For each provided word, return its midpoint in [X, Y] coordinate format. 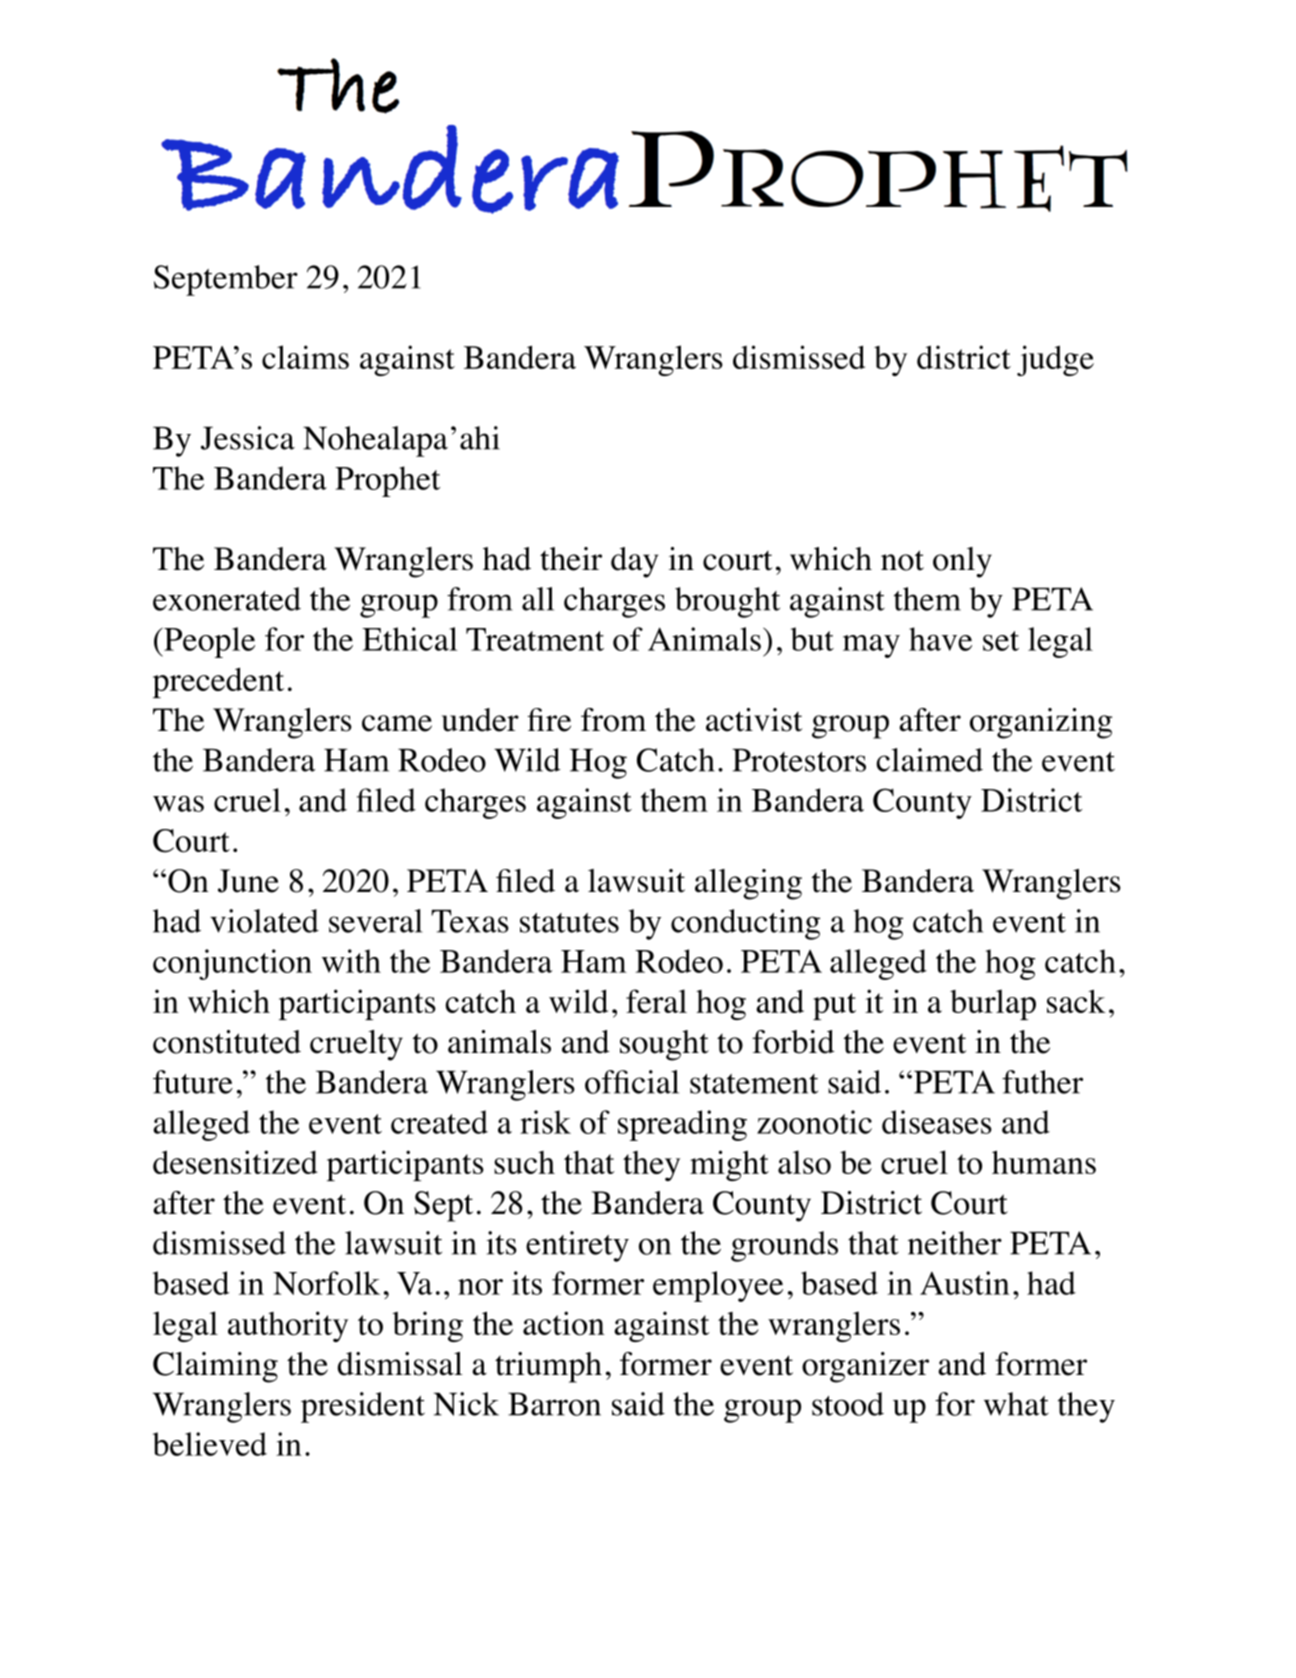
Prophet [388, 481]
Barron [554, 1404]
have [940, 639]
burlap [993, 1004]
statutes [569, 923]
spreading [682, 1125]
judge [1055, 360]
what [1016, 1404]
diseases [937, 1122]
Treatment [535, 639]
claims [305, 357]
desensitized [235, 1162]
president [363, 1407]
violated [264, 921]
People [208, 642]
